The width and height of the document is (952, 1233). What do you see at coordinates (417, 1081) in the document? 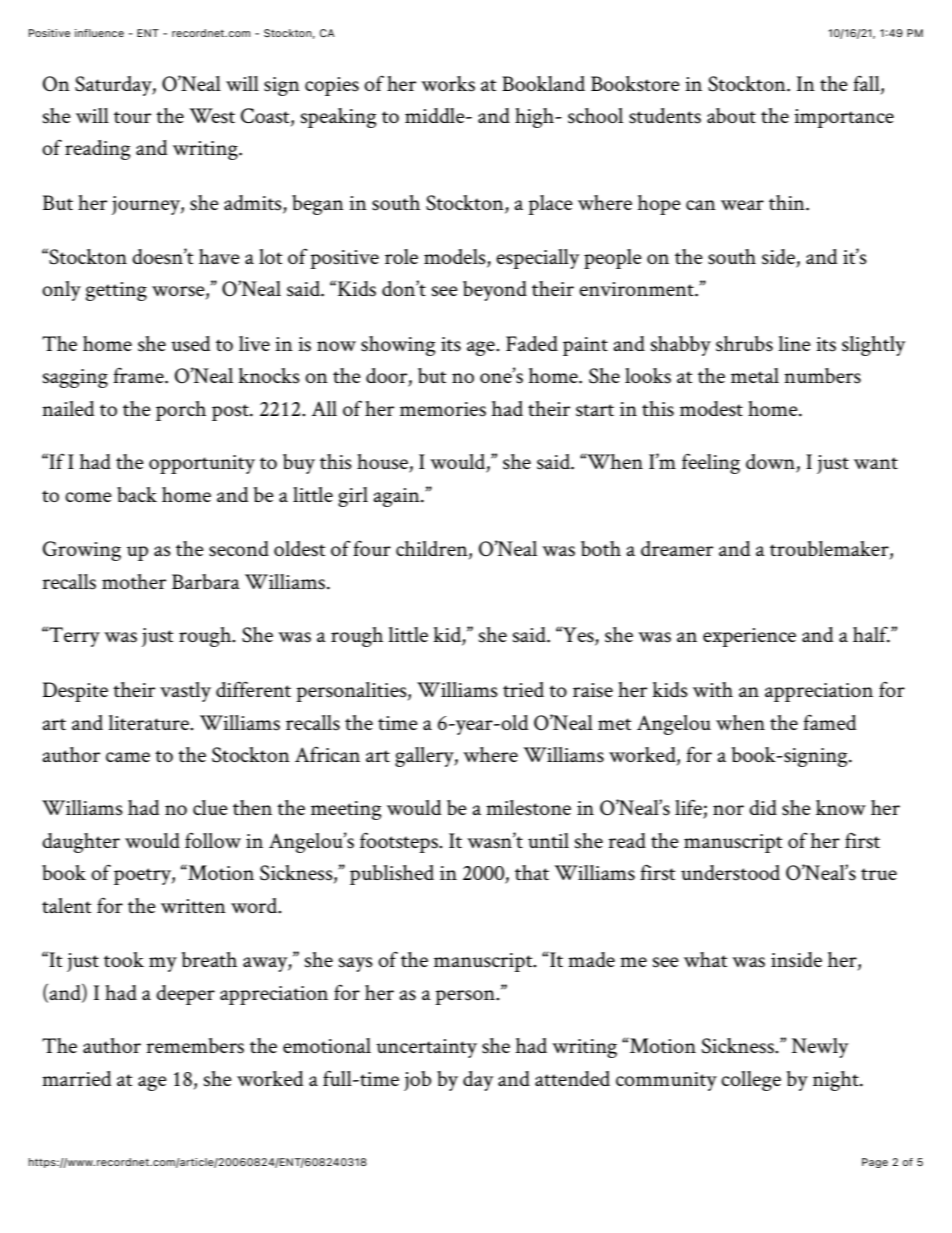
I see `job` at bounding box center [417, 1081].
